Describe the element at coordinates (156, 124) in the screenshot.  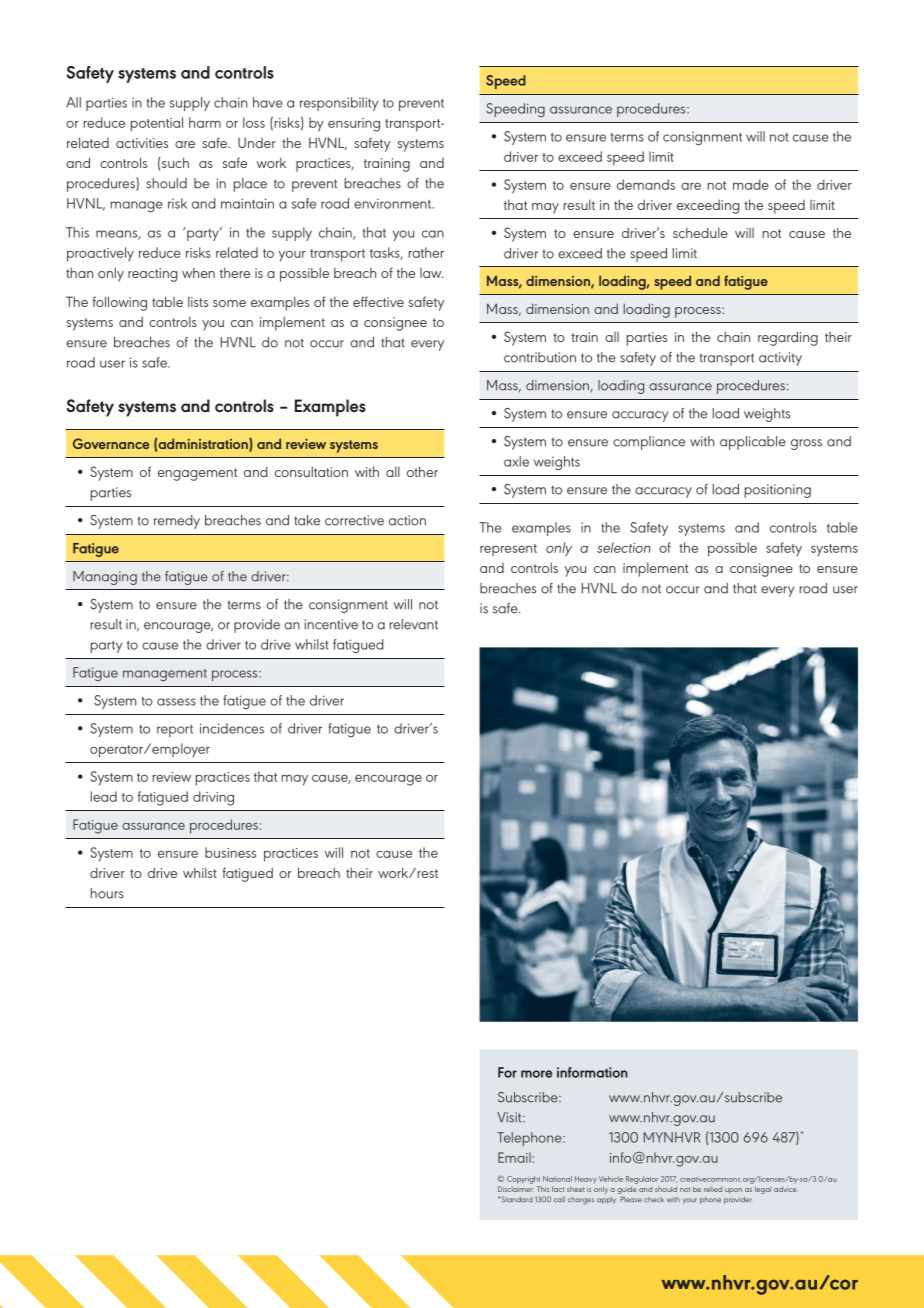
I see `potential` at that location.
